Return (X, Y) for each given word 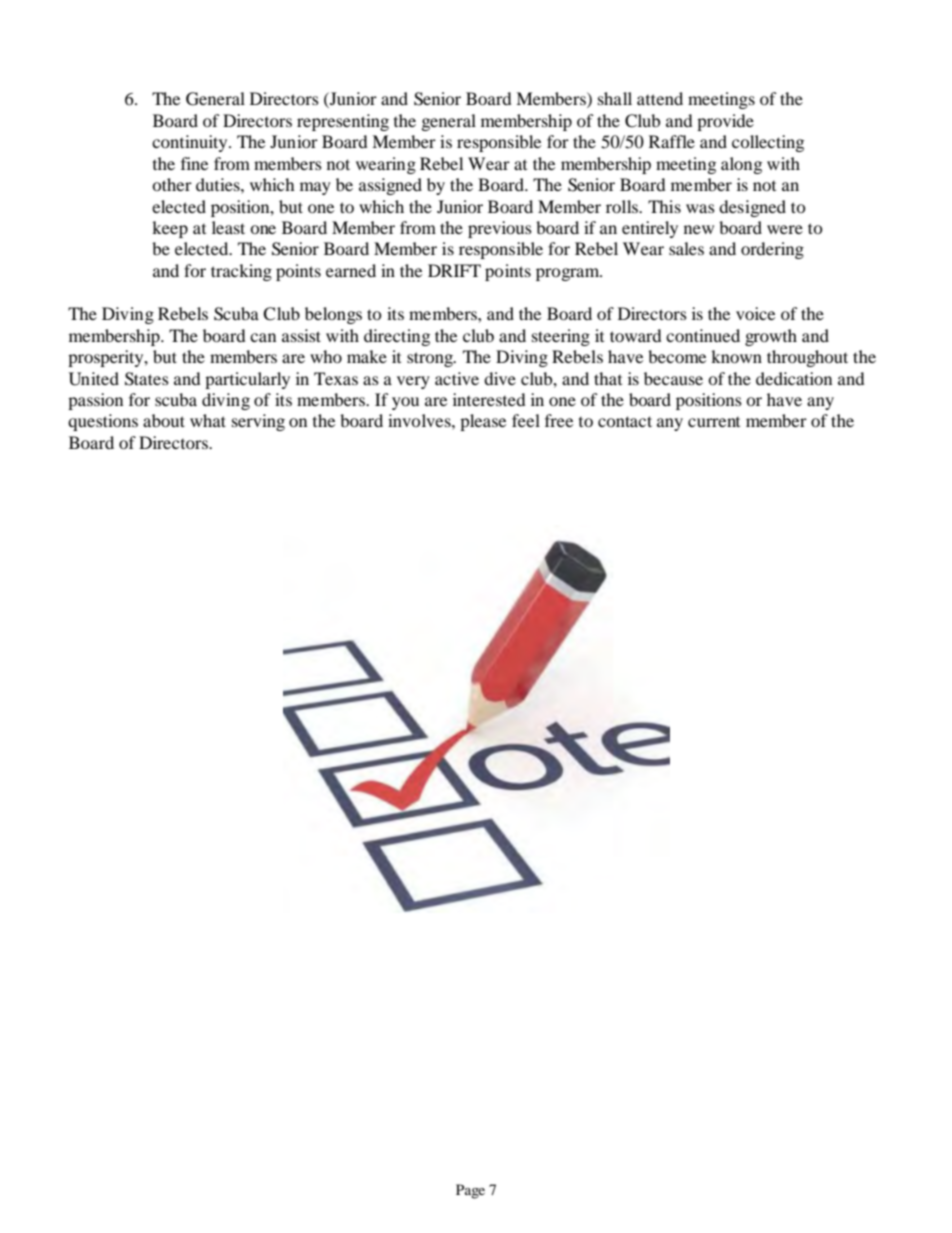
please (483, 422)
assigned (390, 186)
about (164, 420)
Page (470, 1191)
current (714, 422)
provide (725, 122)
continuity (191, 143)
